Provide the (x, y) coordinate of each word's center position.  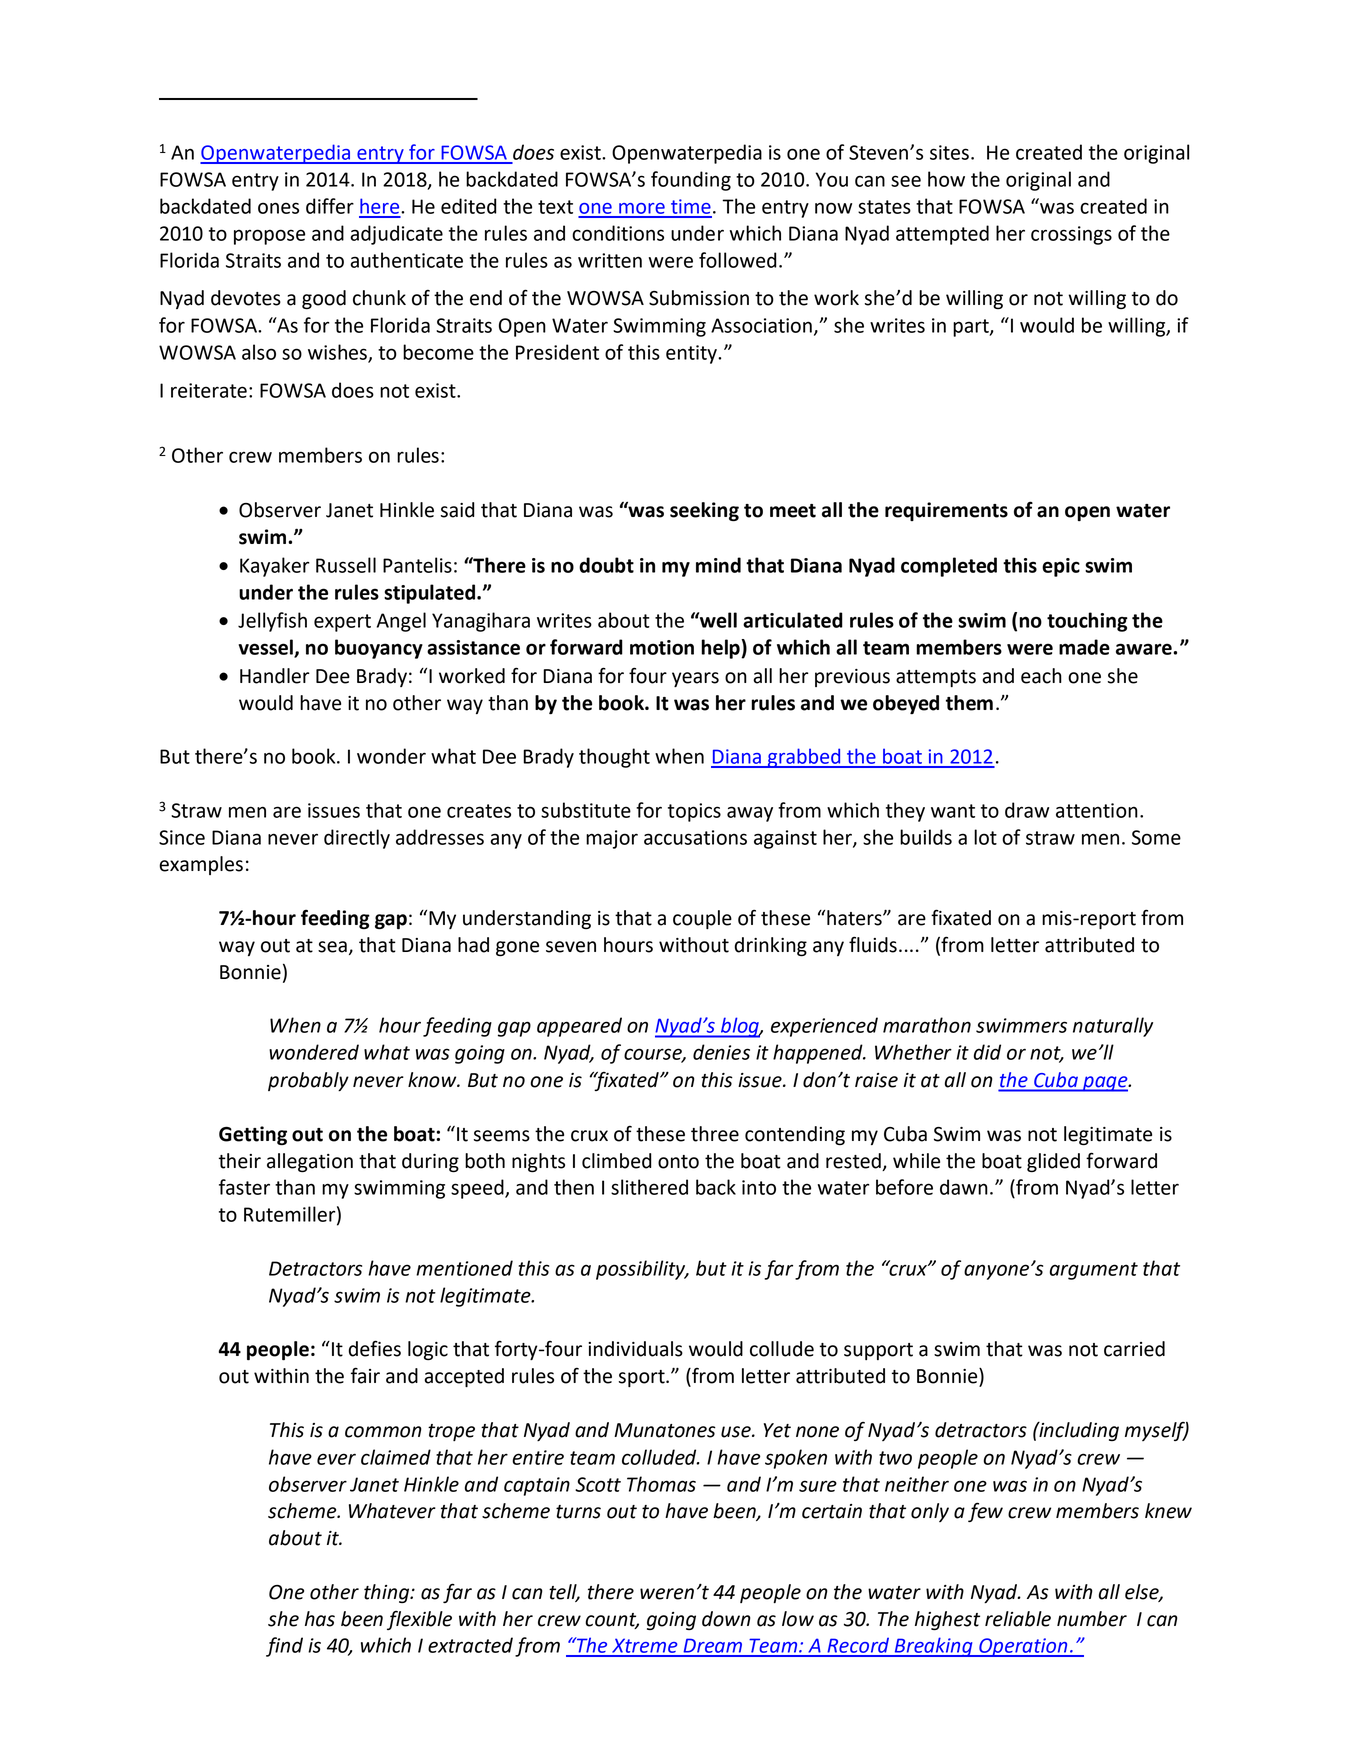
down (726, 1619)
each (1041, 676)
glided (1053, 1162)
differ (330, 206)
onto (678, 1162)
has (320, 1619)
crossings (1071, 235)
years (695, 679)
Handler (275, 676)
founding (691, 181)
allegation (310, 1163)
